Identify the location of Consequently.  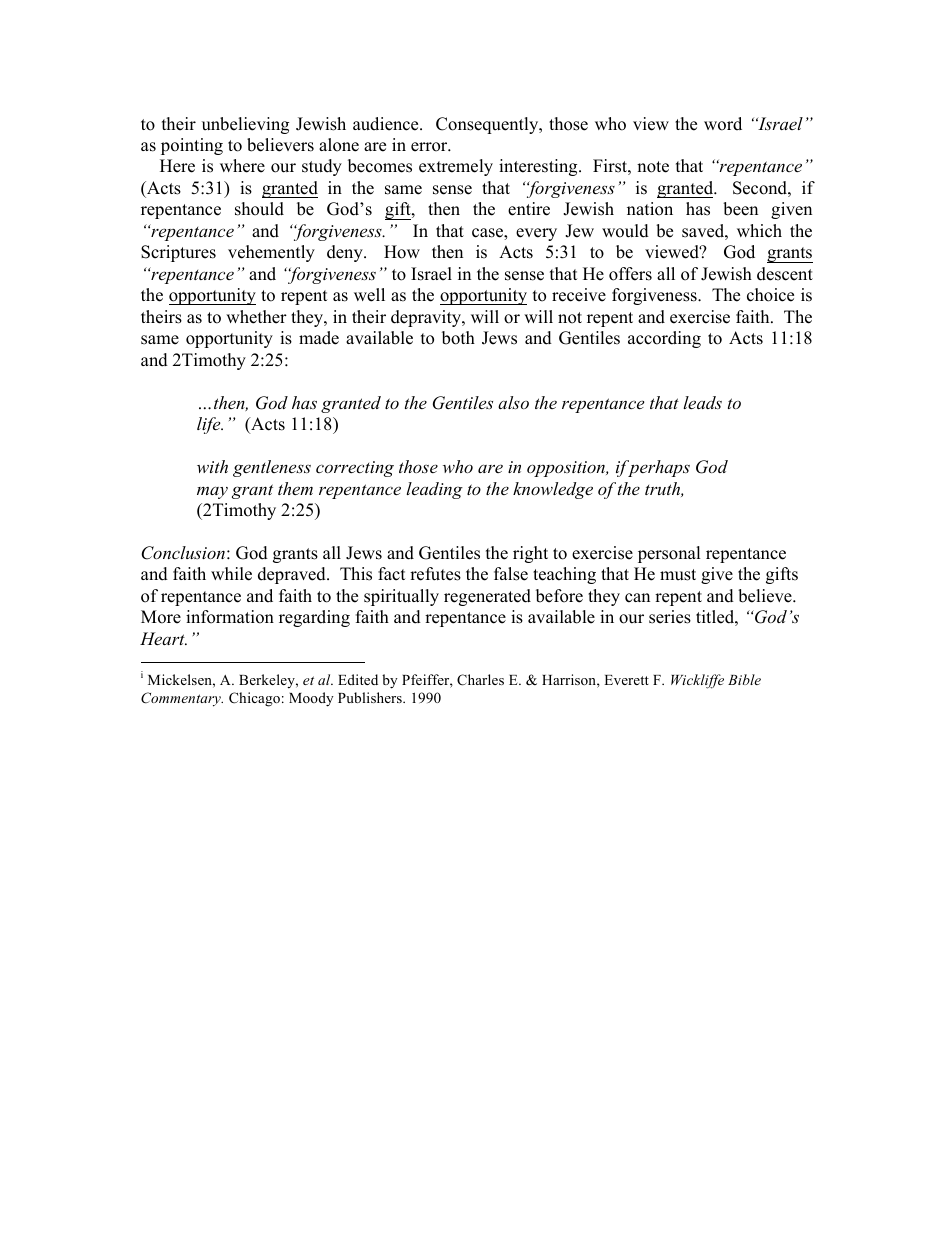
(488, 125).
